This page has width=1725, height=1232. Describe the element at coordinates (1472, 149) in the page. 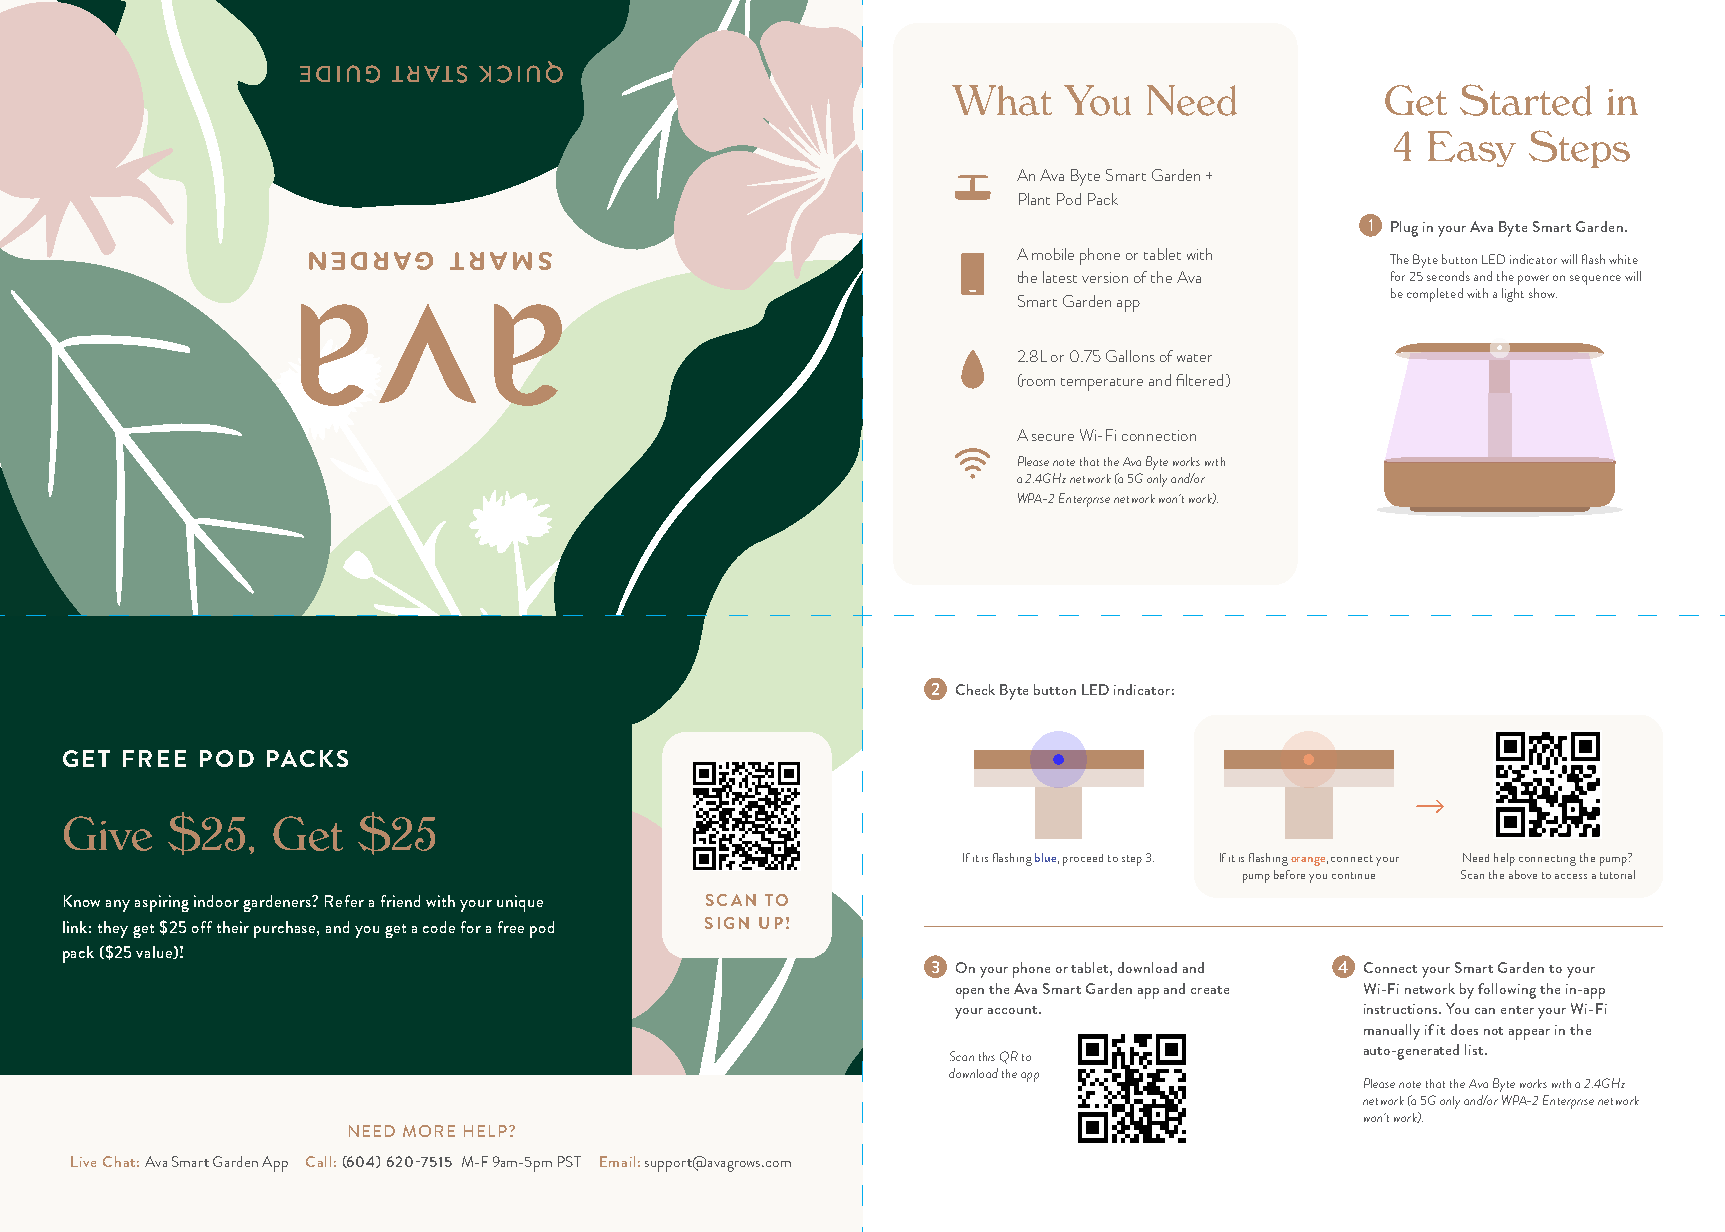

I see `Easy` at that location.
